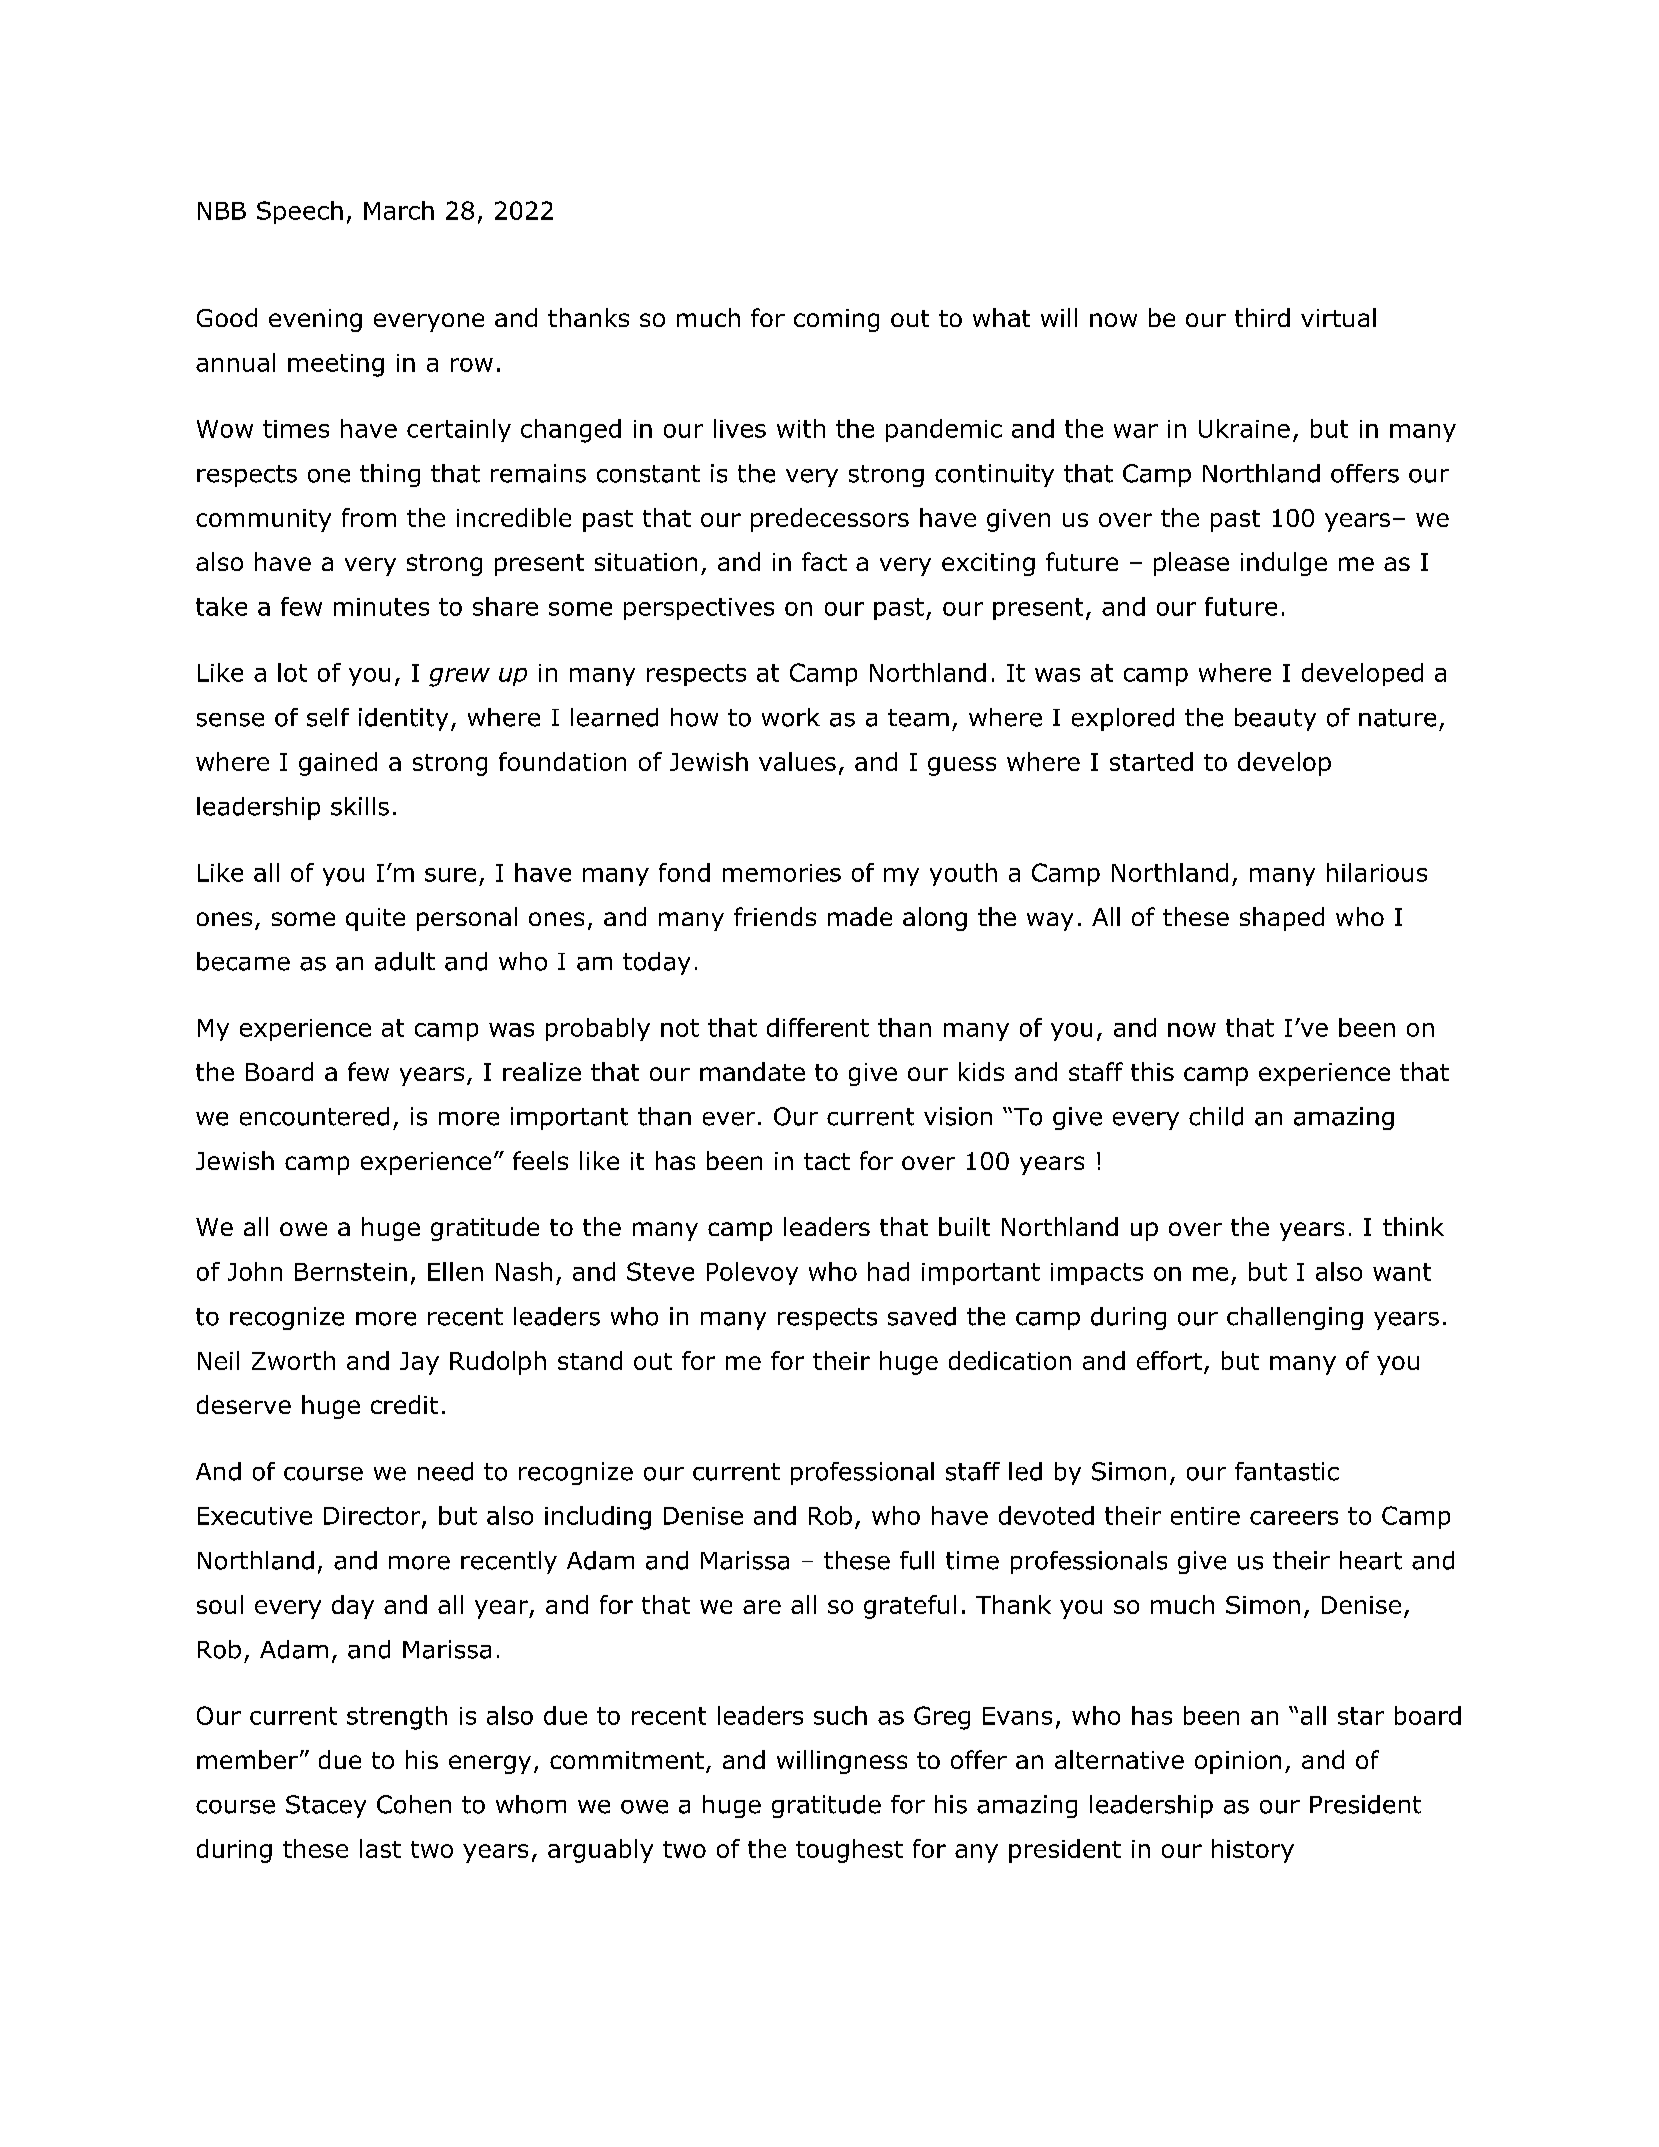 The height and width of the page is (2147, 1659). I want to click on Bernstein, so click(351, 1272).
